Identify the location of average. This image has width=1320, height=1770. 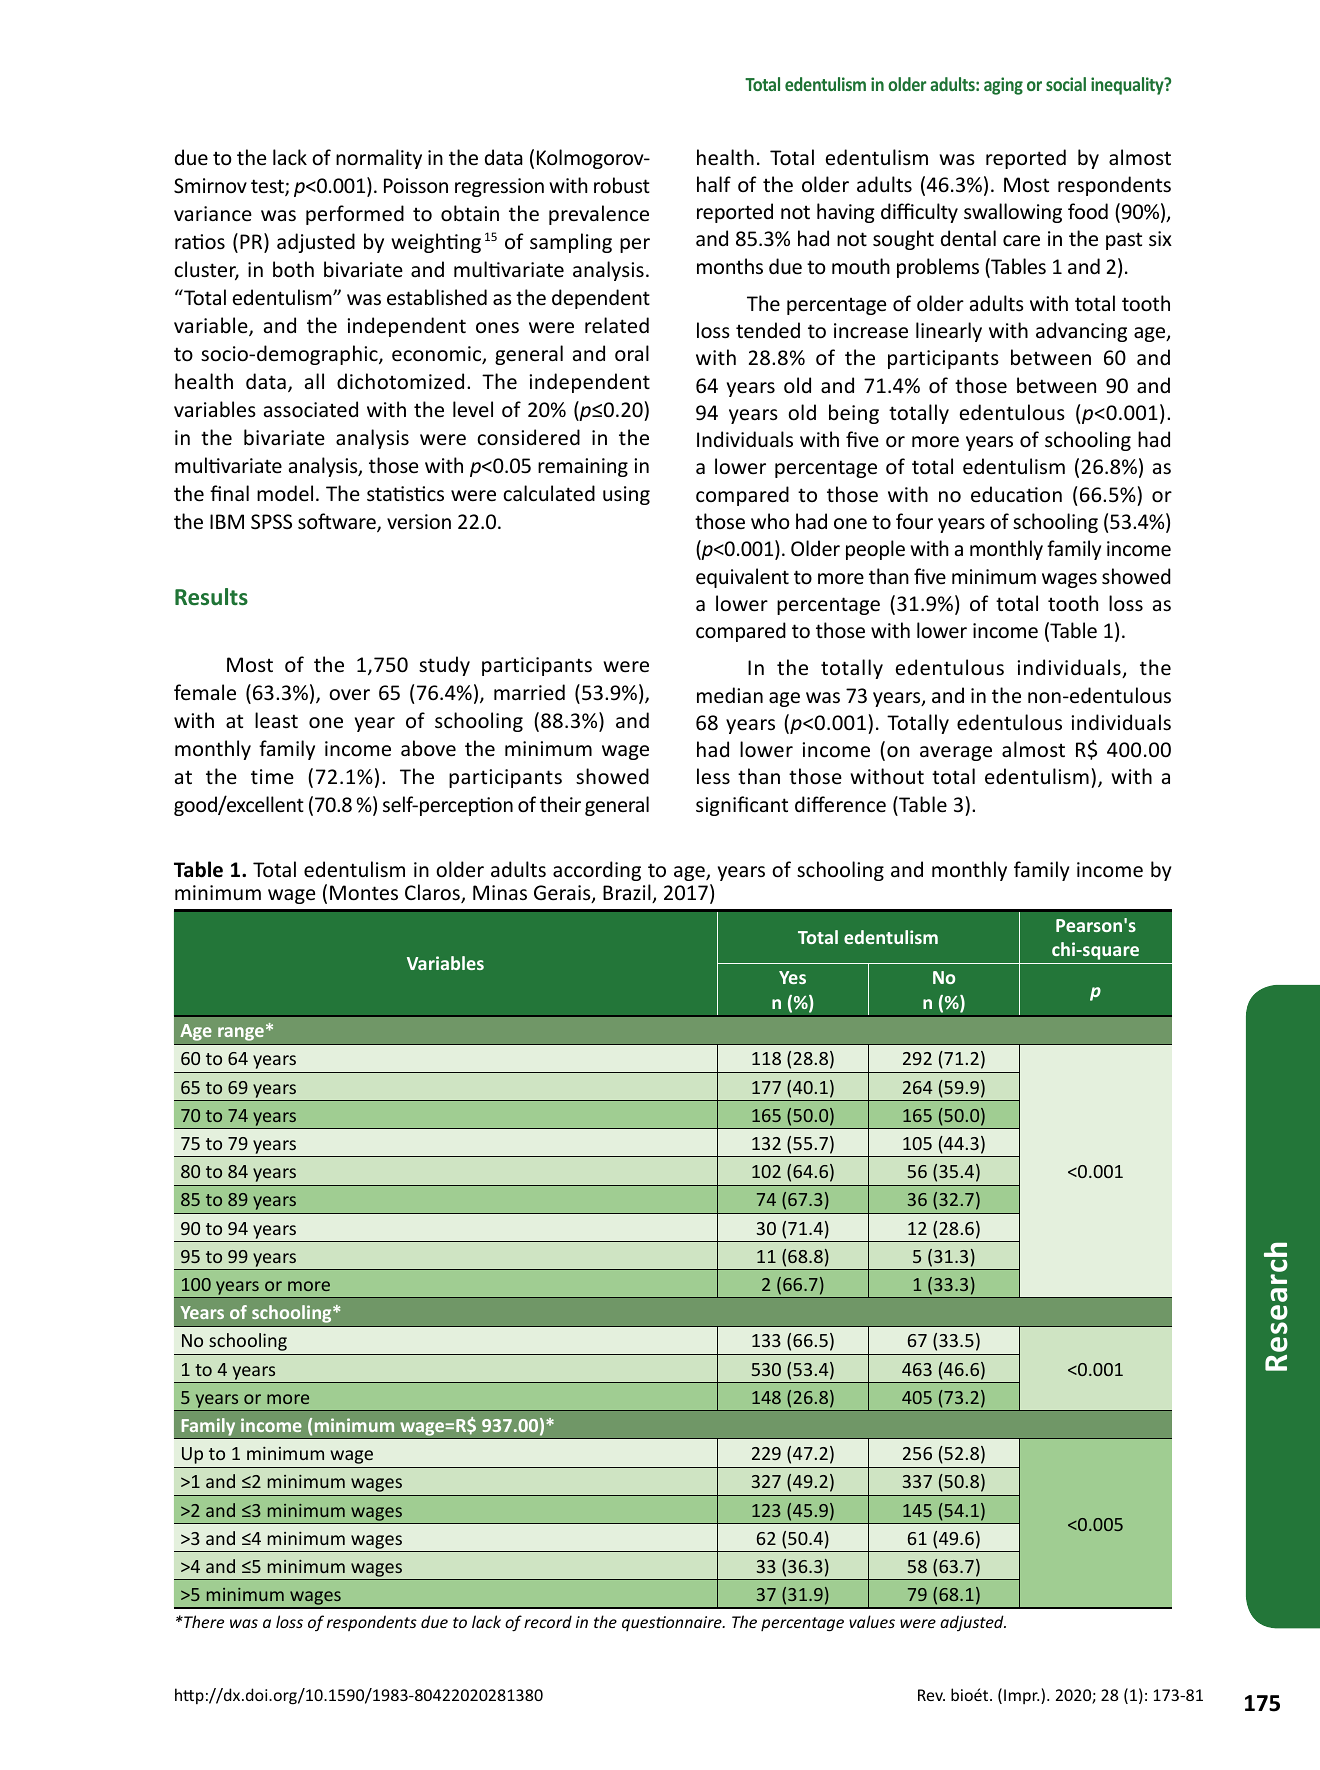
(956, 753).
